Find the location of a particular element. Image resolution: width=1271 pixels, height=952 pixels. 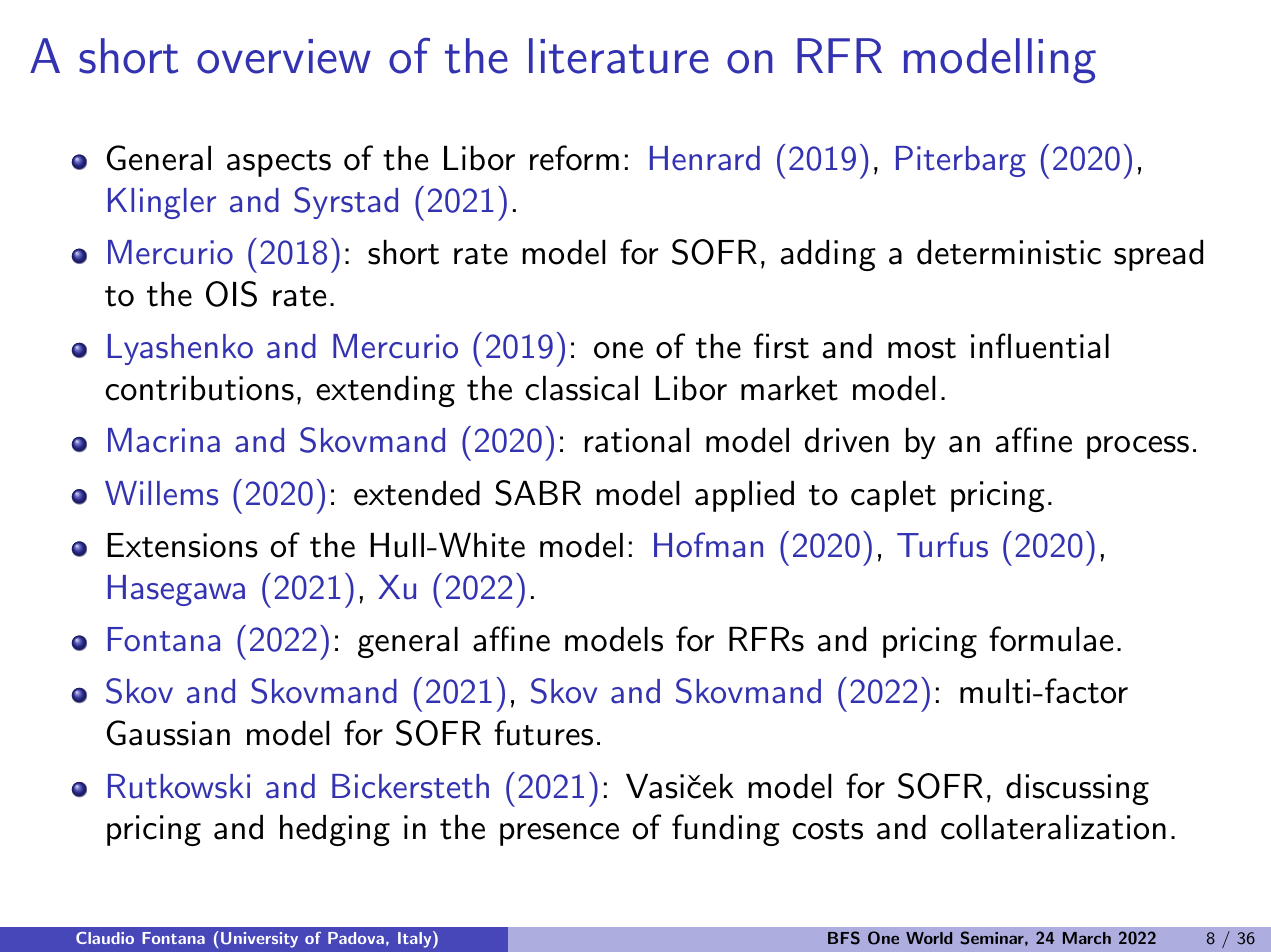

presence is located at coordinates (559, 834).
